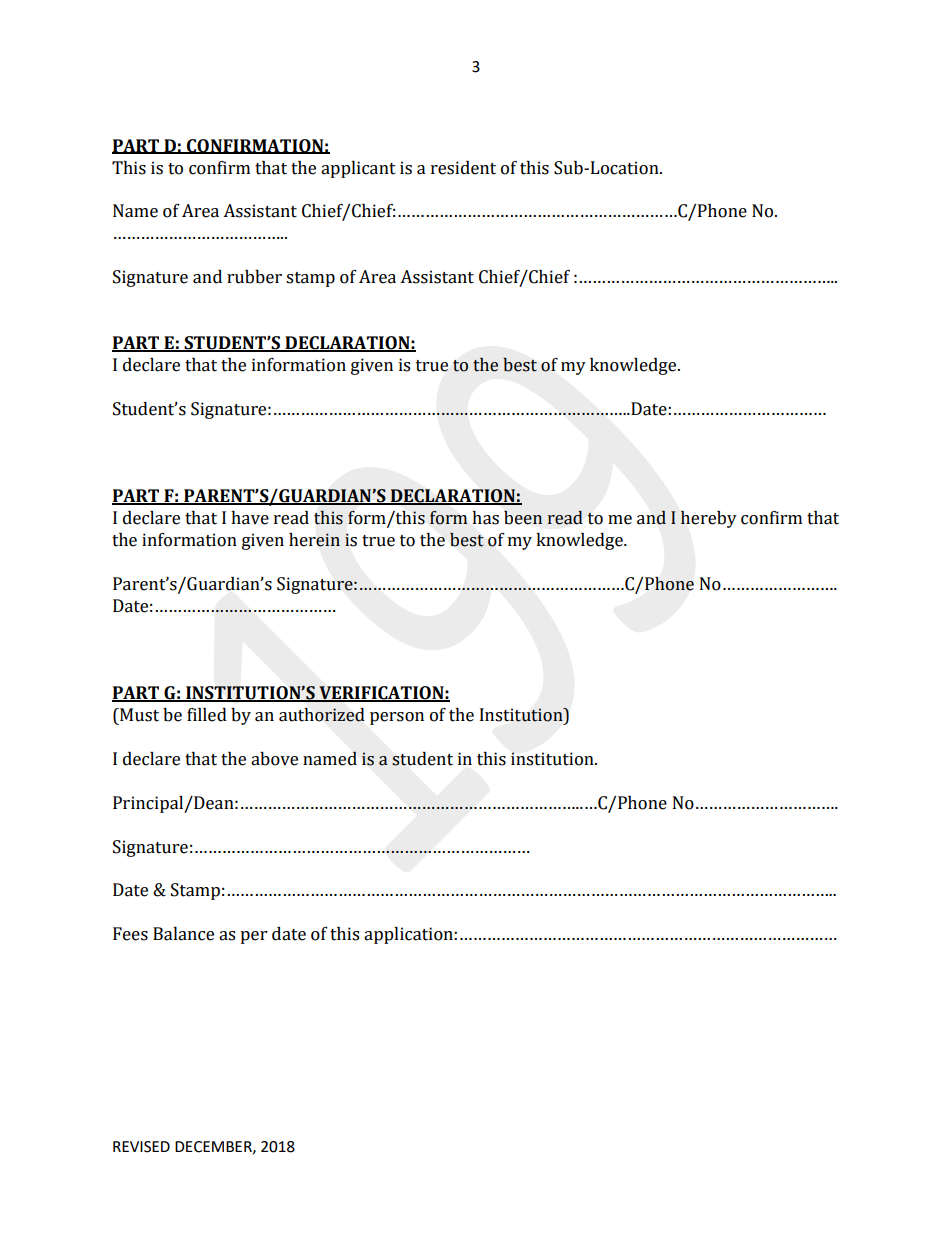 The width and height of the screenshot is (952, 1233). What do you see at coordinates (397, 718) in the screenshot?
I see `person` at bounding box center [397, 718].
